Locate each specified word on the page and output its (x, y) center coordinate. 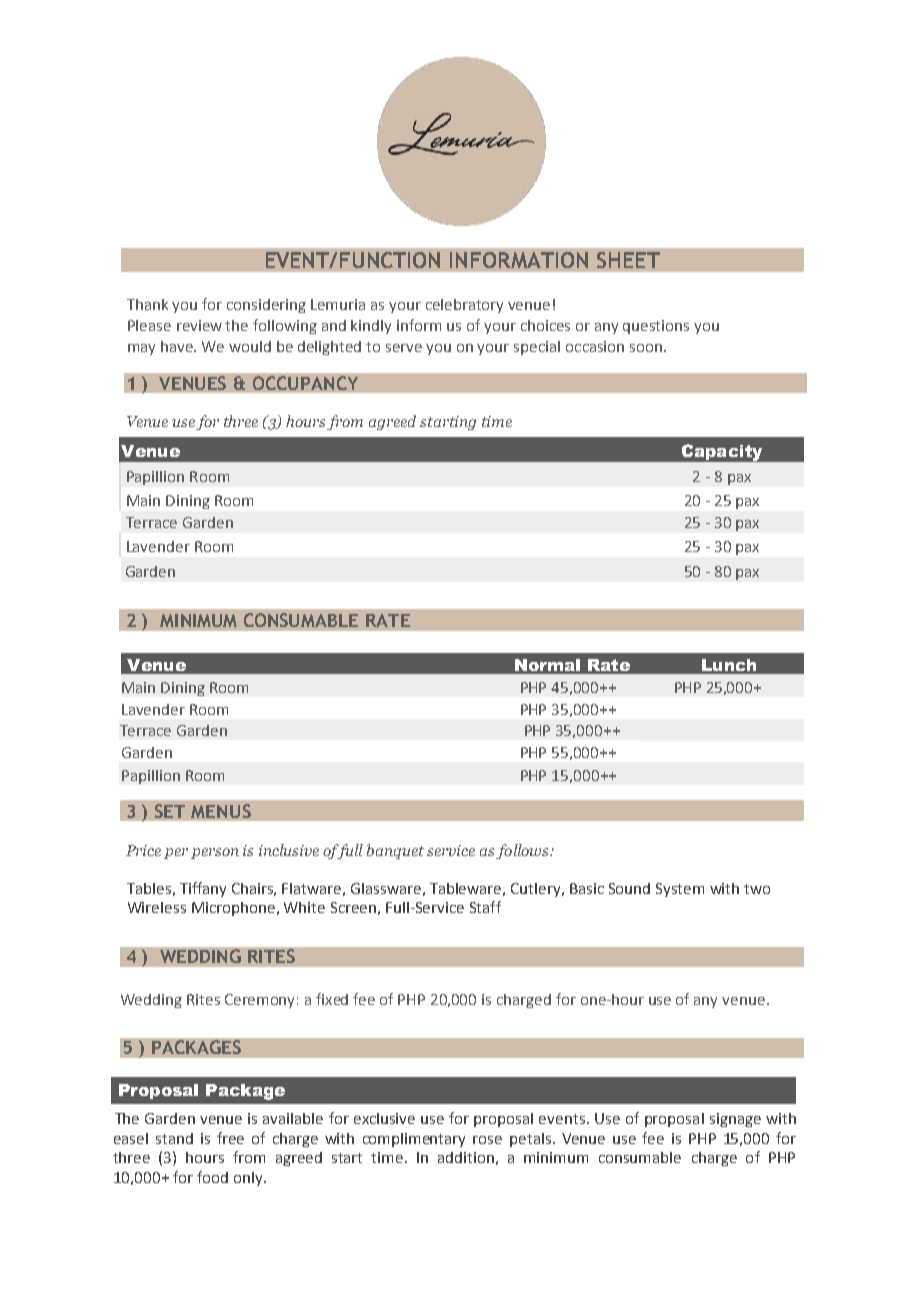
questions (656, 327)
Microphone (233, 909)
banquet (395, 851)
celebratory (464, 306)
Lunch (729, 665)
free (230, 1138)
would (250, 346)
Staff (485, 907)
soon (646, 348)
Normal (547, 665)
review (199, 325)
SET (170, 811)
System (680, 890)
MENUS (221, 811)
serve (404, 348)
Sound (629, 888)
